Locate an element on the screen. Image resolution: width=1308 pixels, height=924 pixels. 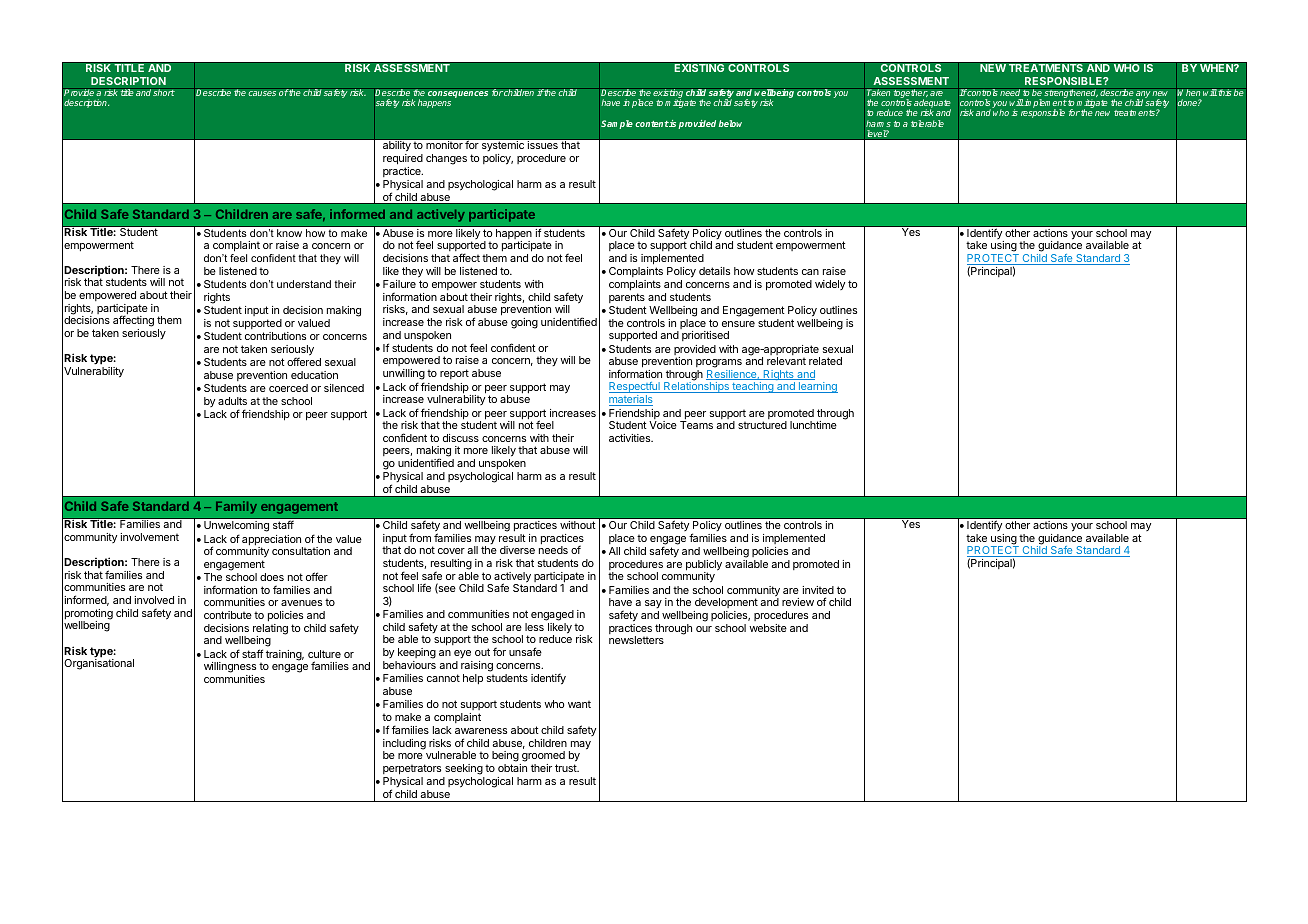
discuss is located at coordinates (461, 438).
